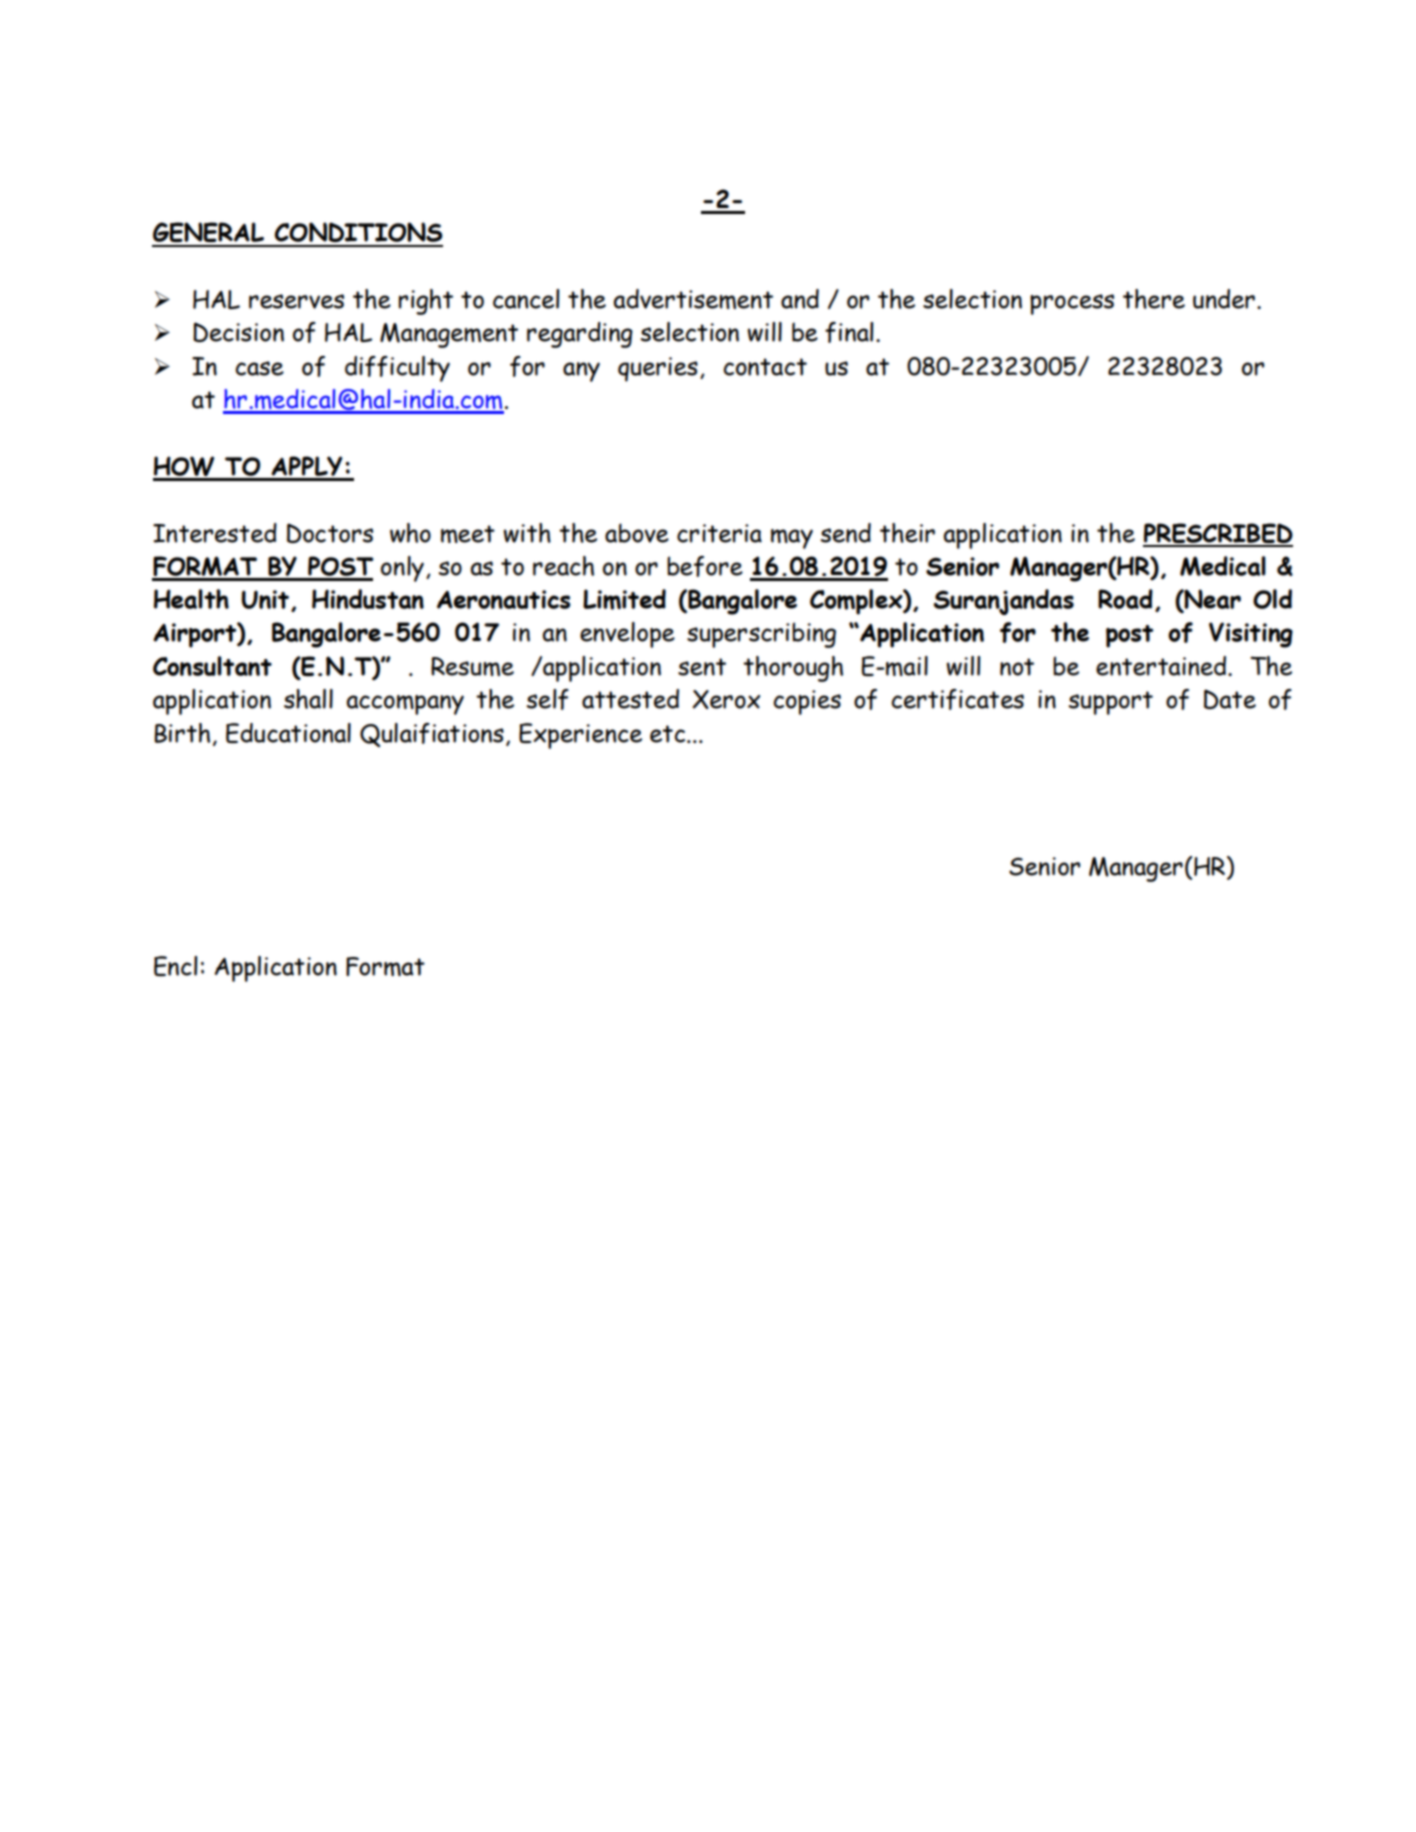 Image resolution: width=1416 pixels, height=1832 pixels. I want to click on Consultant, so click(212, 666).
